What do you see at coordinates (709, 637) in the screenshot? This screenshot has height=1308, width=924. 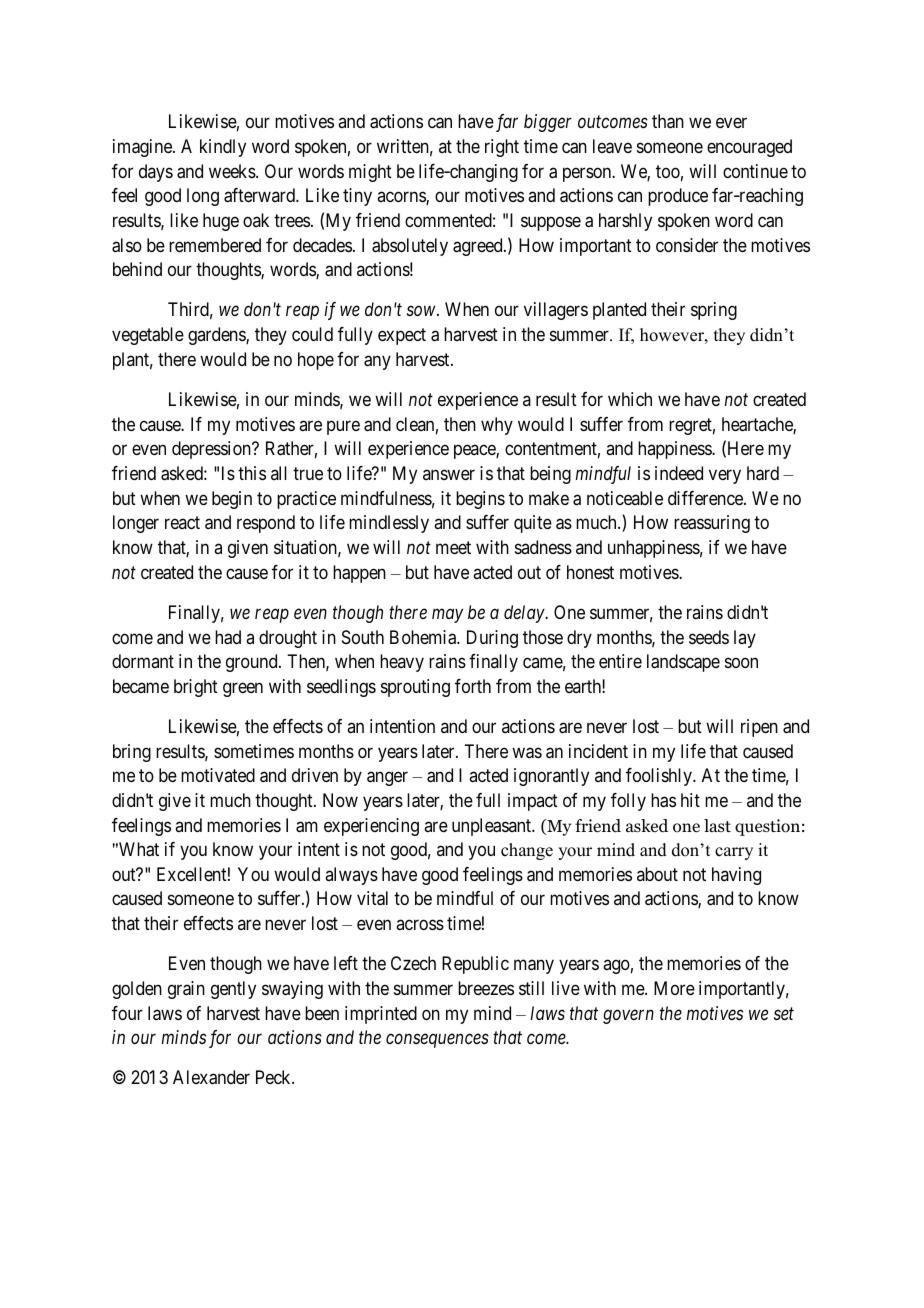 I see `seeds` at bounding box center [709, 637].
